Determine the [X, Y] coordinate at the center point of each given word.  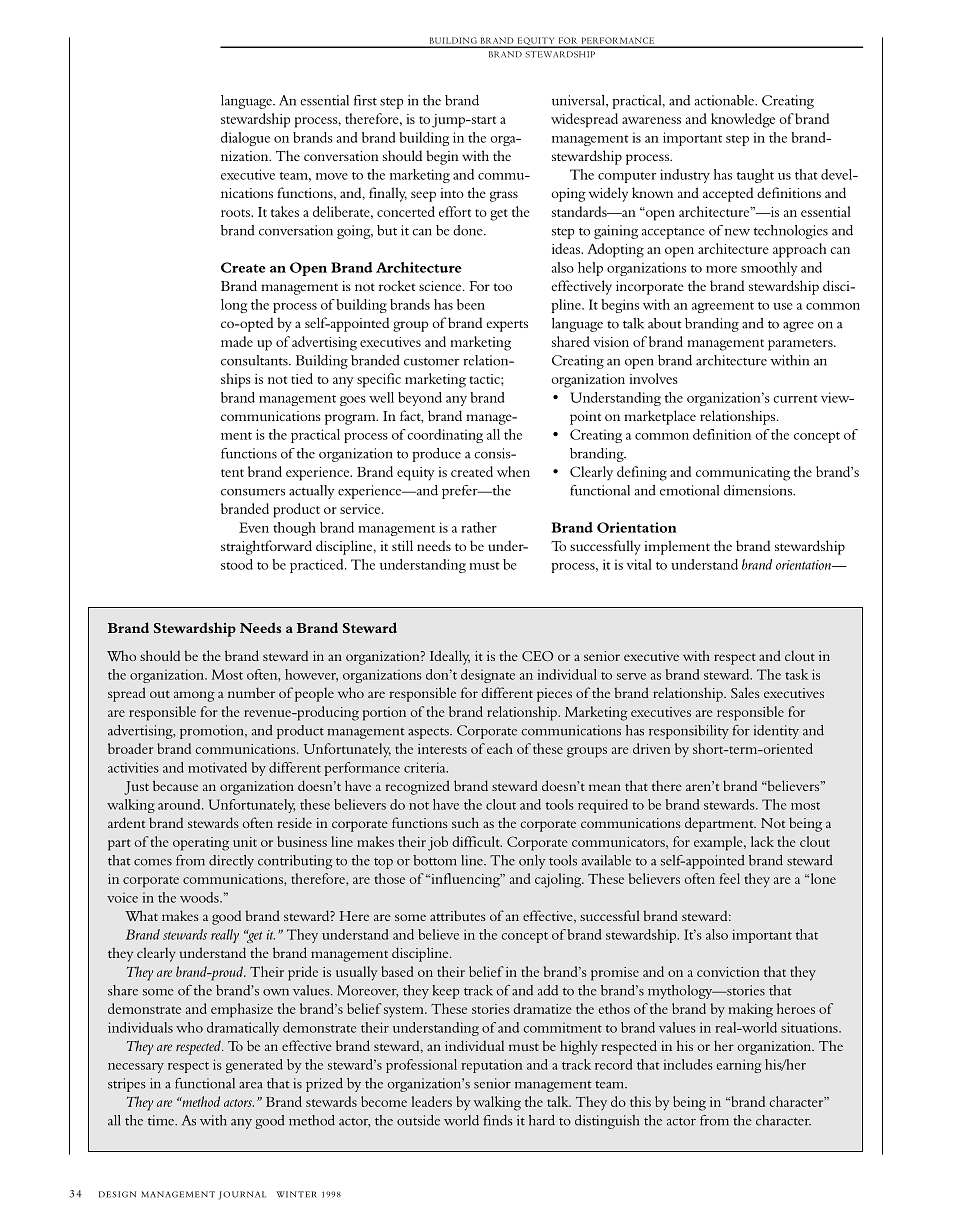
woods [200, 897]
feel [729, 878]
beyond [420, 399]
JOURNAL [242, 1195]
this [640, 1101]
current [795, 399]
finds [498, 1120]
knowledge [743, 120]
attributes [458, 915]
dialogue [245, 139]
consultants [255, 360]
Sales [745, 692]
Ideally [450, 657]
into [452, 193]
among [194, 696]
